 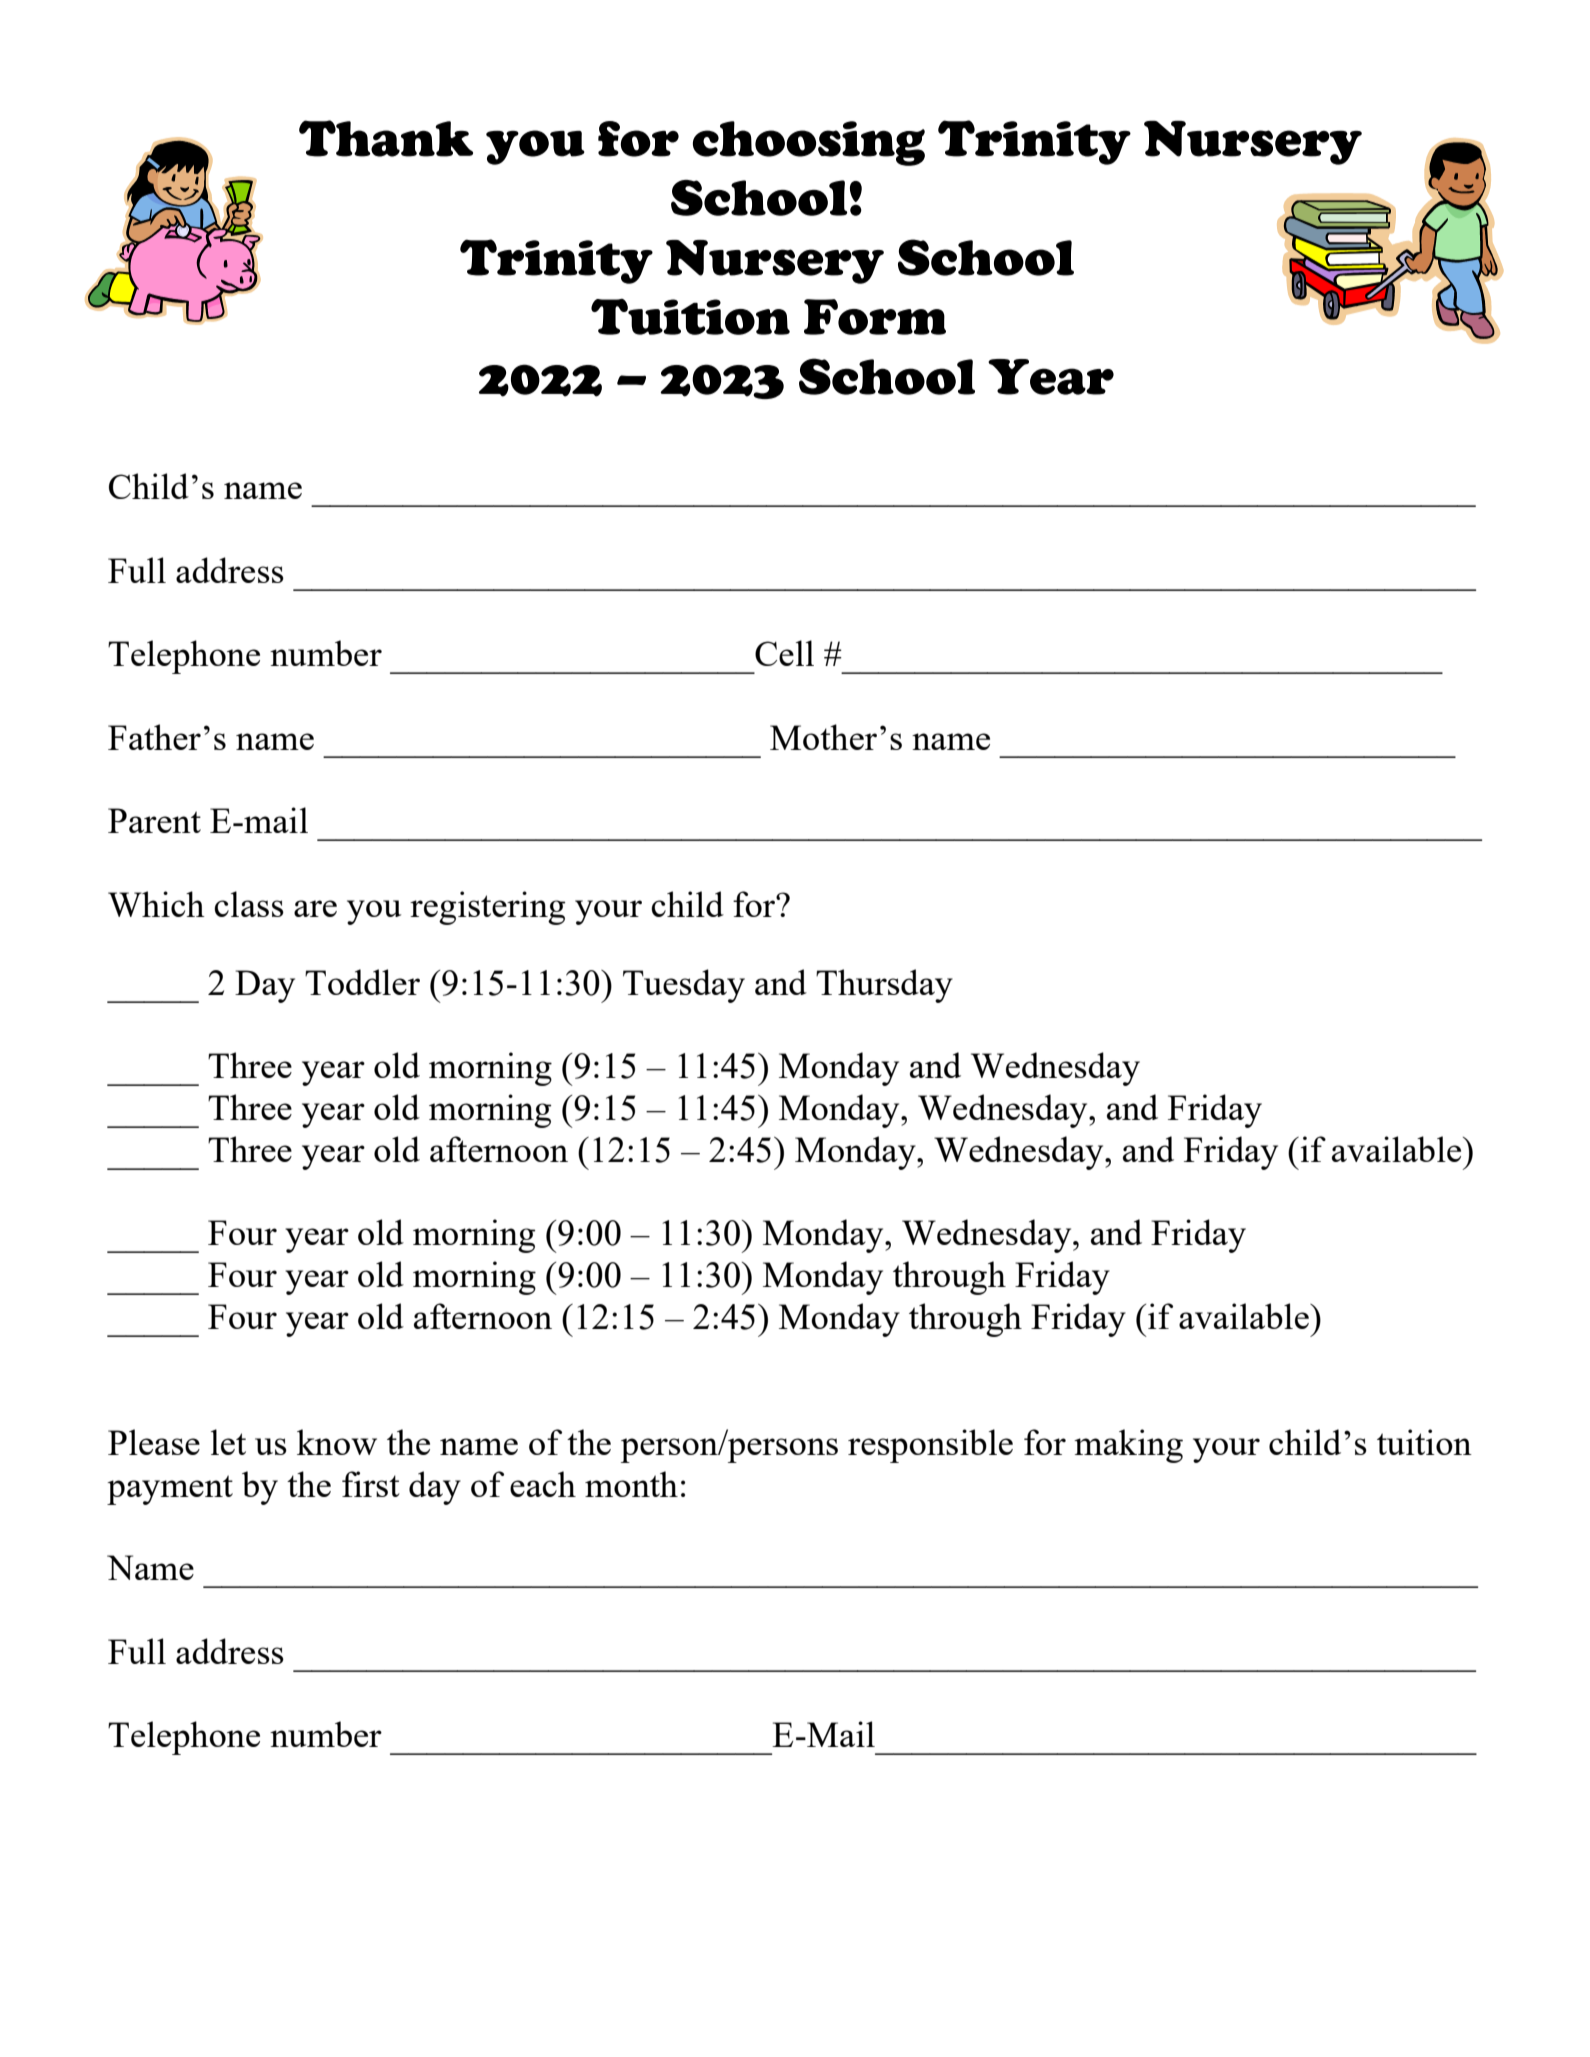 I want to click on Parent, so click(x=154, y=820).
